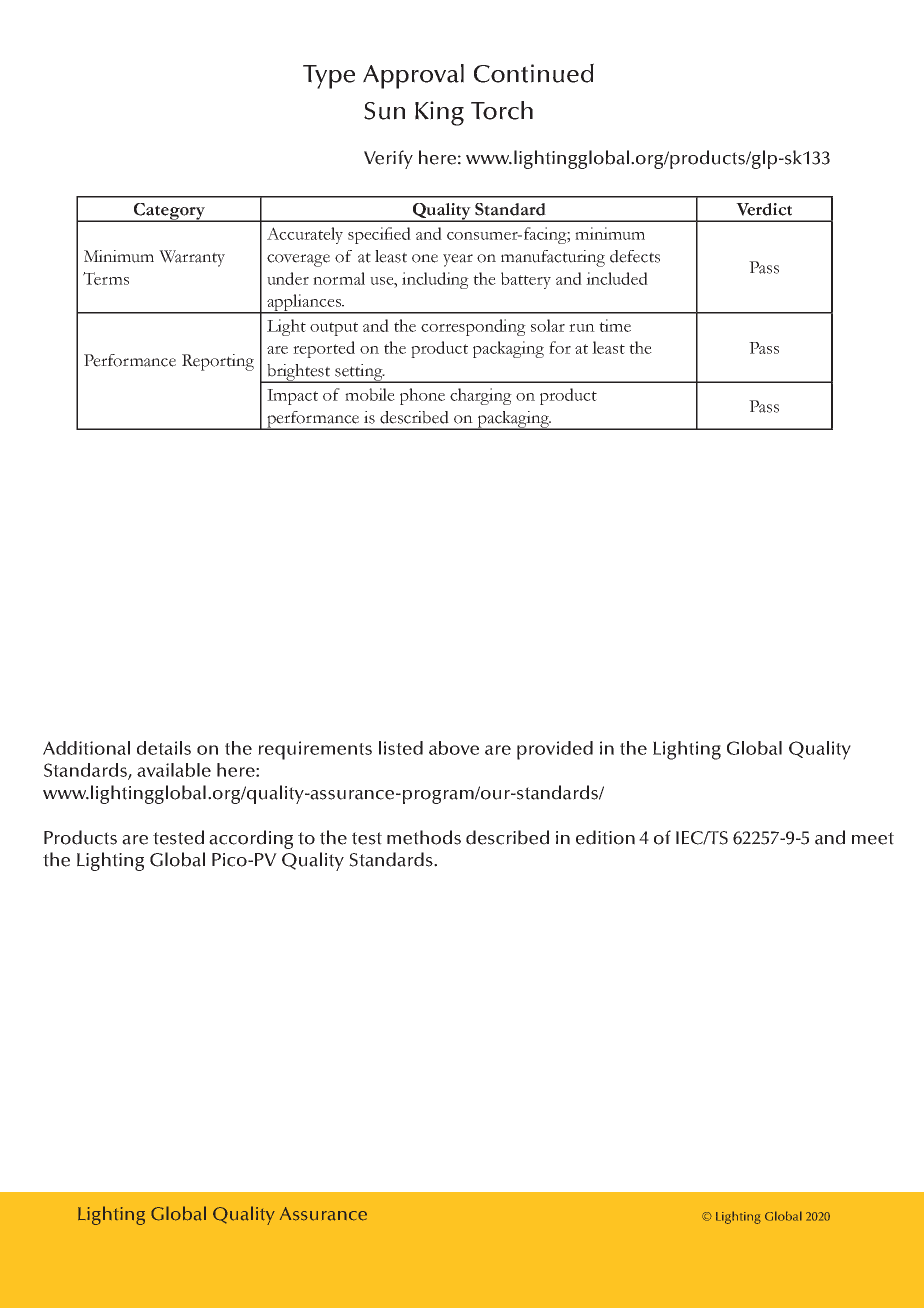 The height and width of the page is (1308, 924). Describe the element at coordinates (473, 327) in the page. I see `corresponding` at that location.
